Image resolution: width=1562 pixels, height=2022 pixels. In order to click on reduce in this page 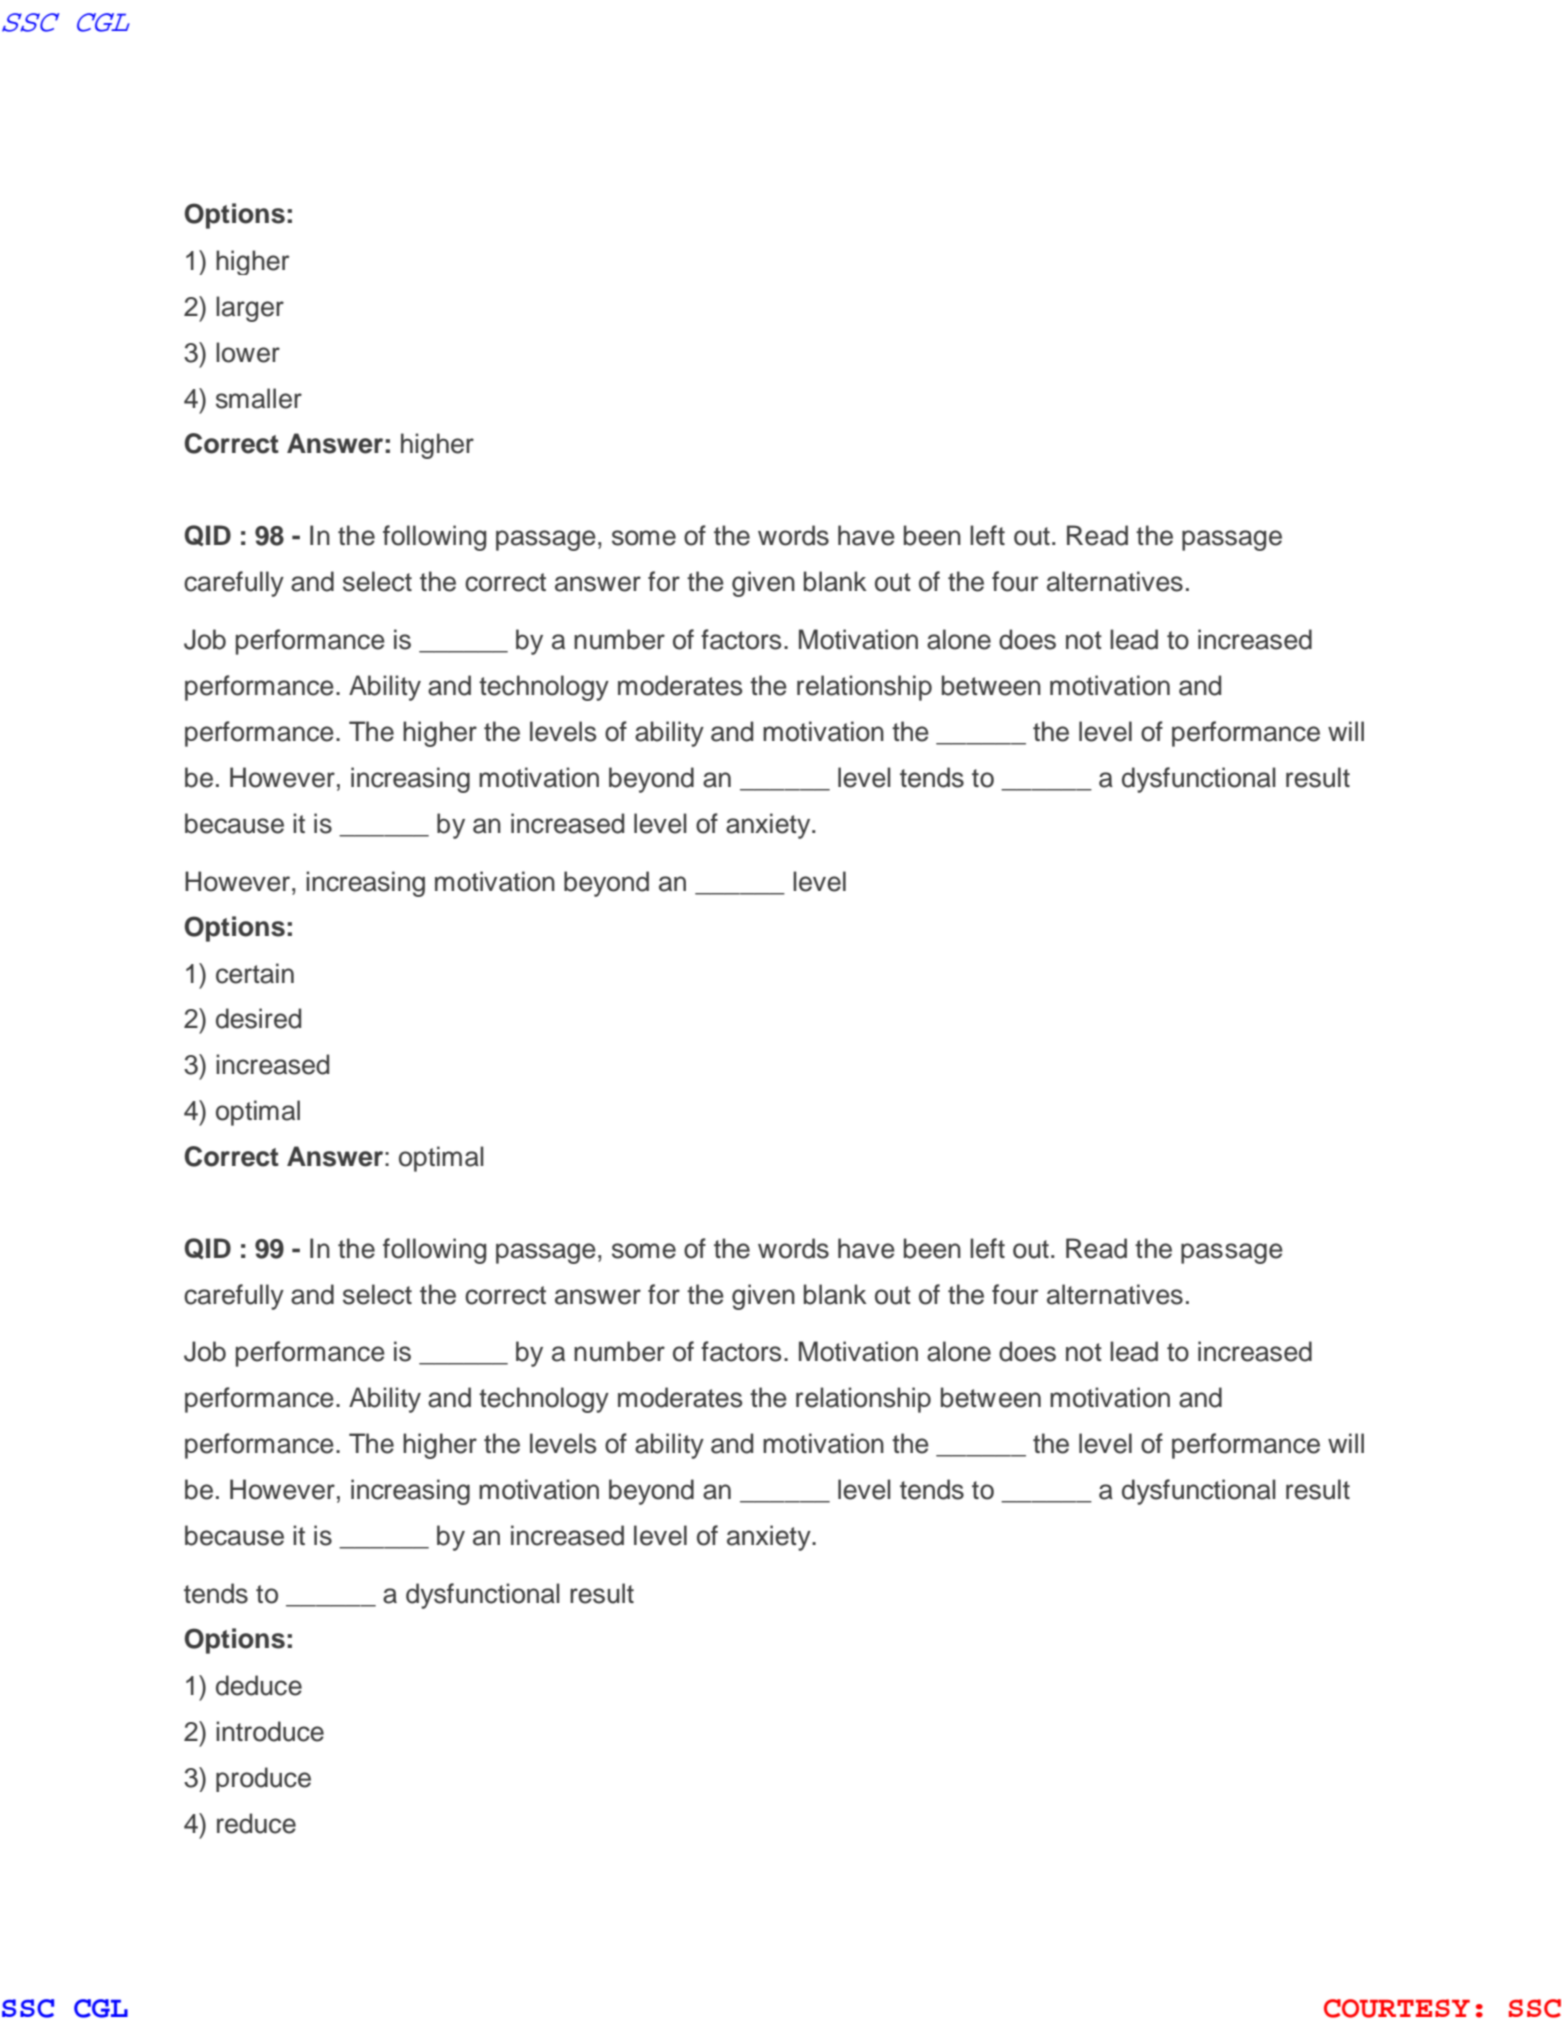, I will do `click(256, 1823)`.
